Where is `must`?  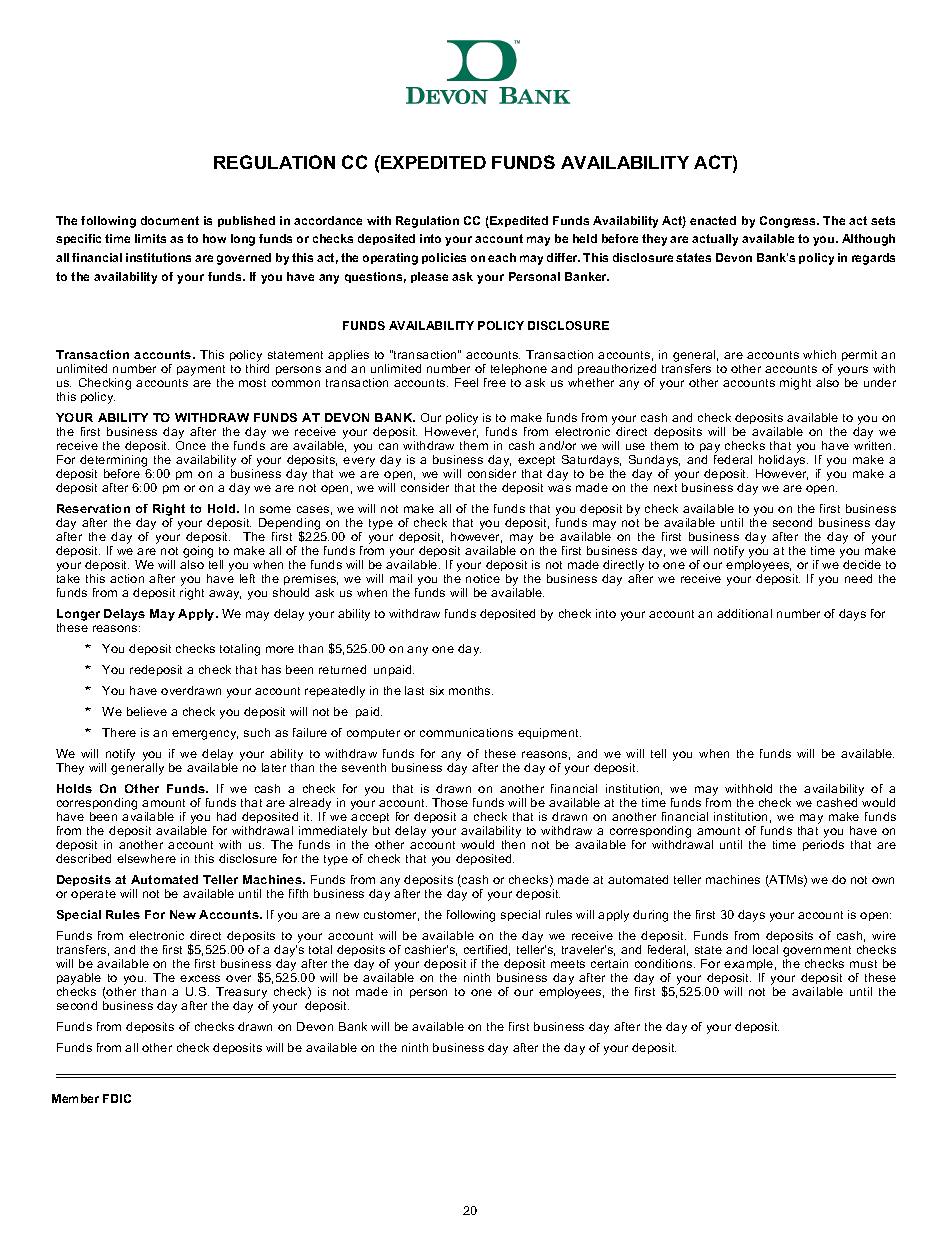 must is located at coordinates (863, 964).
